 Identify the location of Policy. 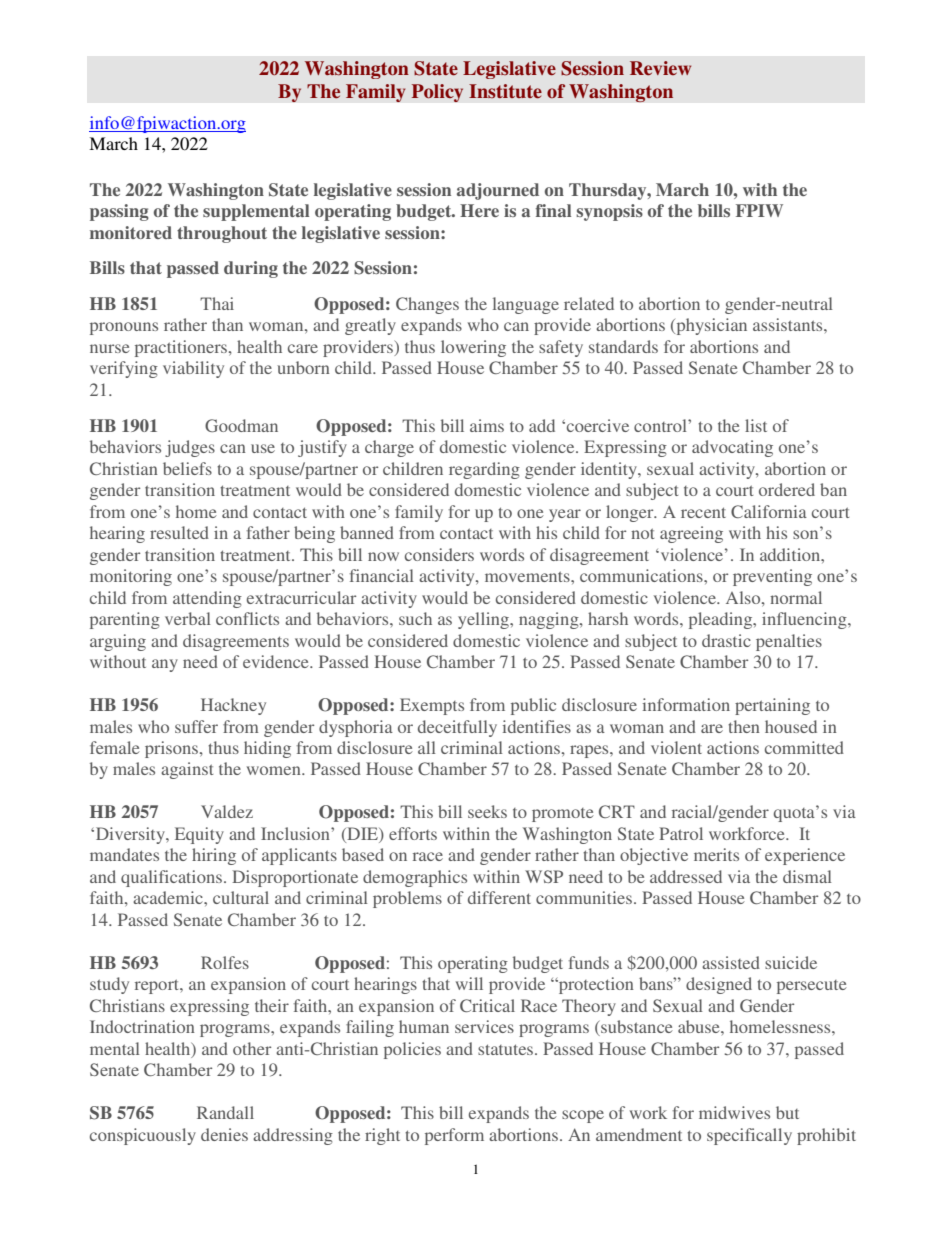
(437, 93).
